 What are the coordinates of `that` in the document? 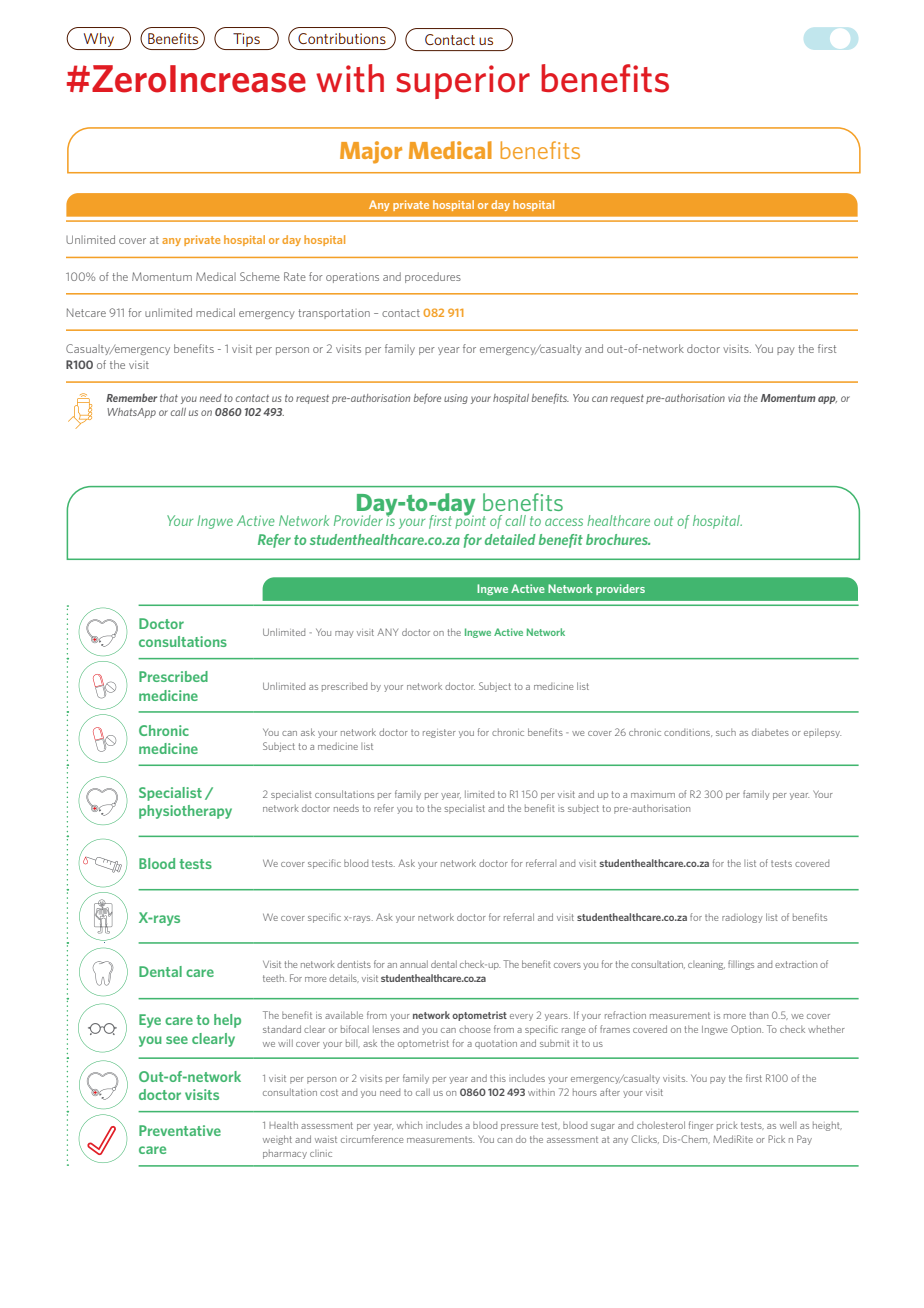 It's located at (169, 398).
